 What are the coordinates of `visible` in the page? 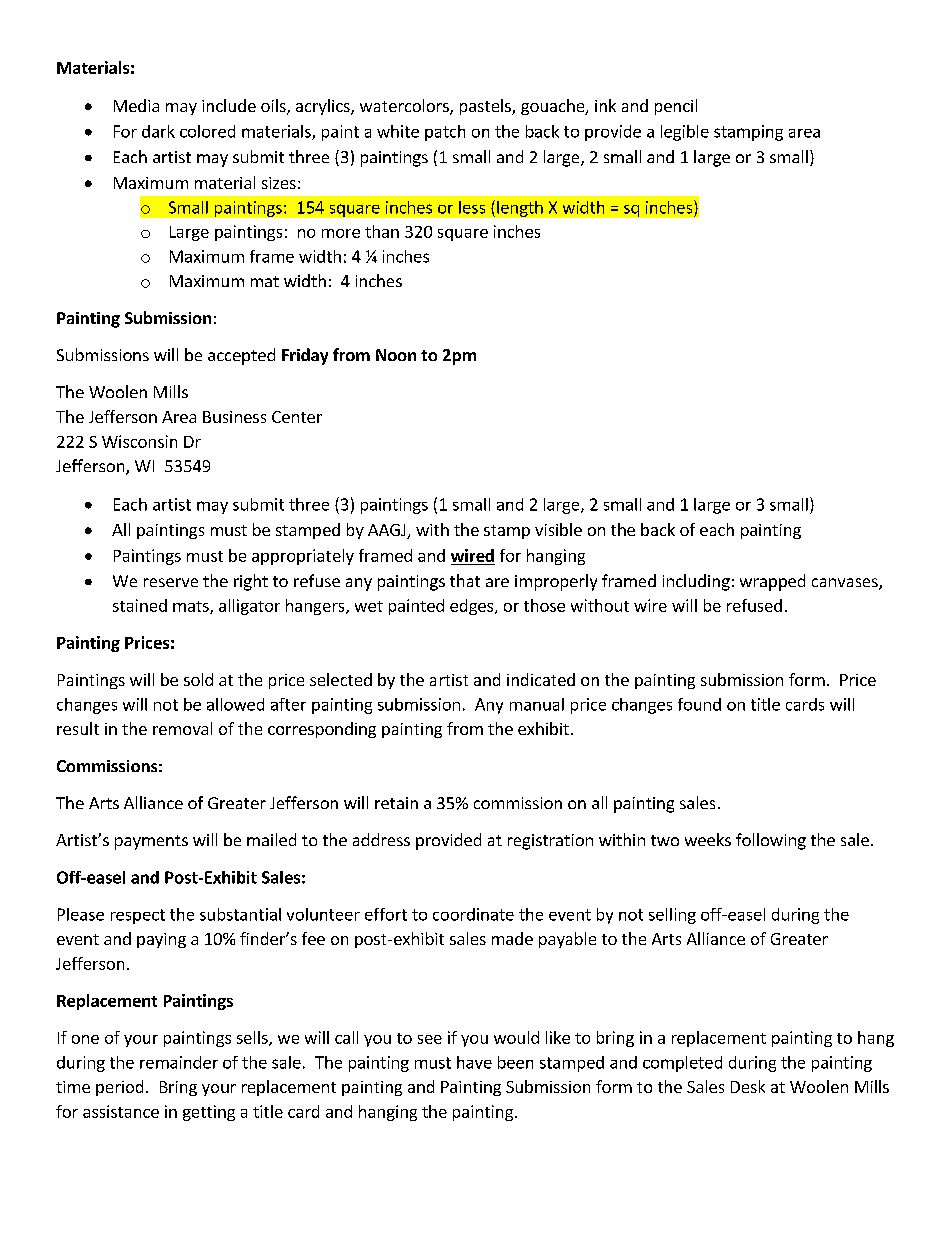 It's located at (558, 529).
